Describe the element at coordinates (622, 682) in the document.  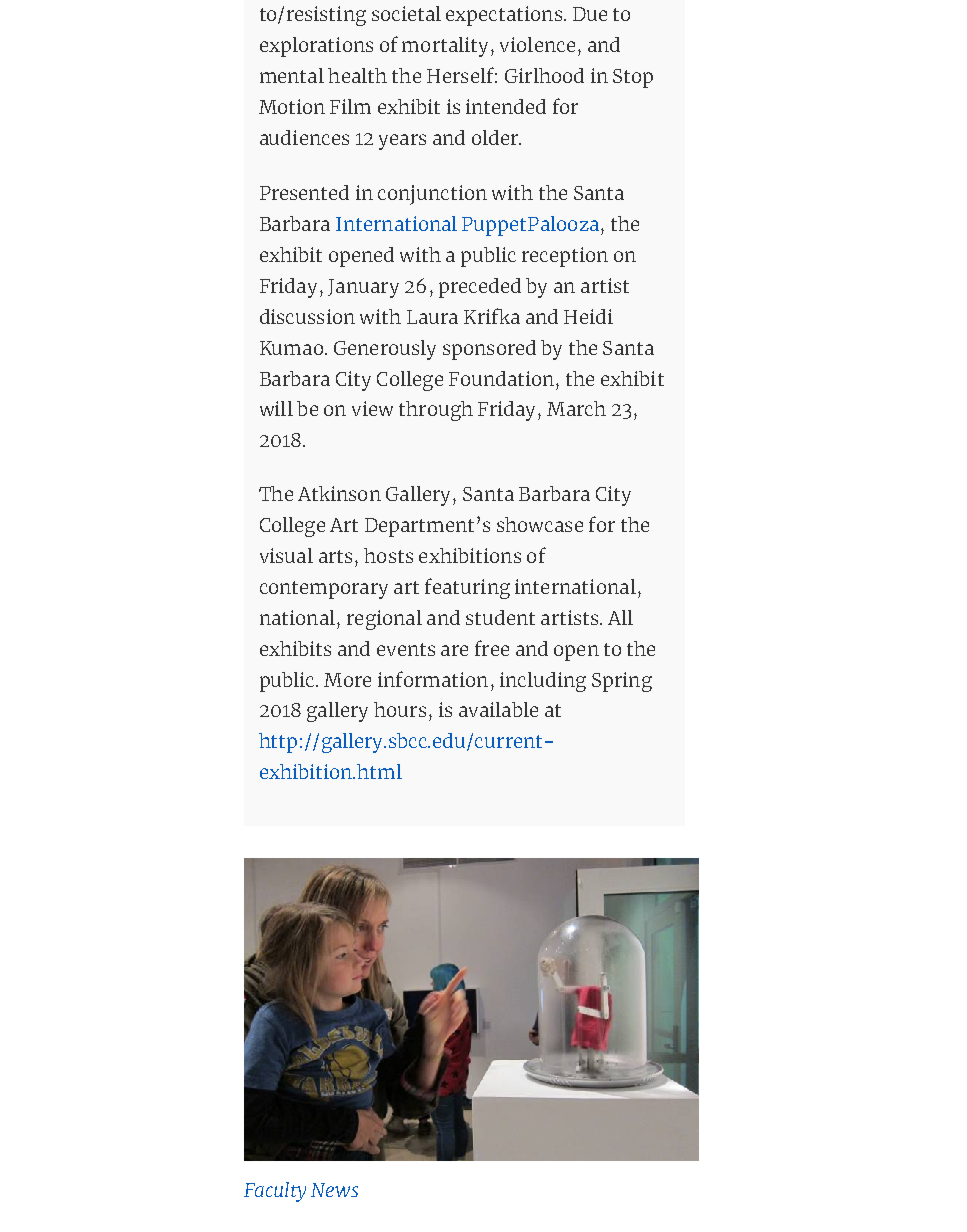
I see `Spring` at that location.
